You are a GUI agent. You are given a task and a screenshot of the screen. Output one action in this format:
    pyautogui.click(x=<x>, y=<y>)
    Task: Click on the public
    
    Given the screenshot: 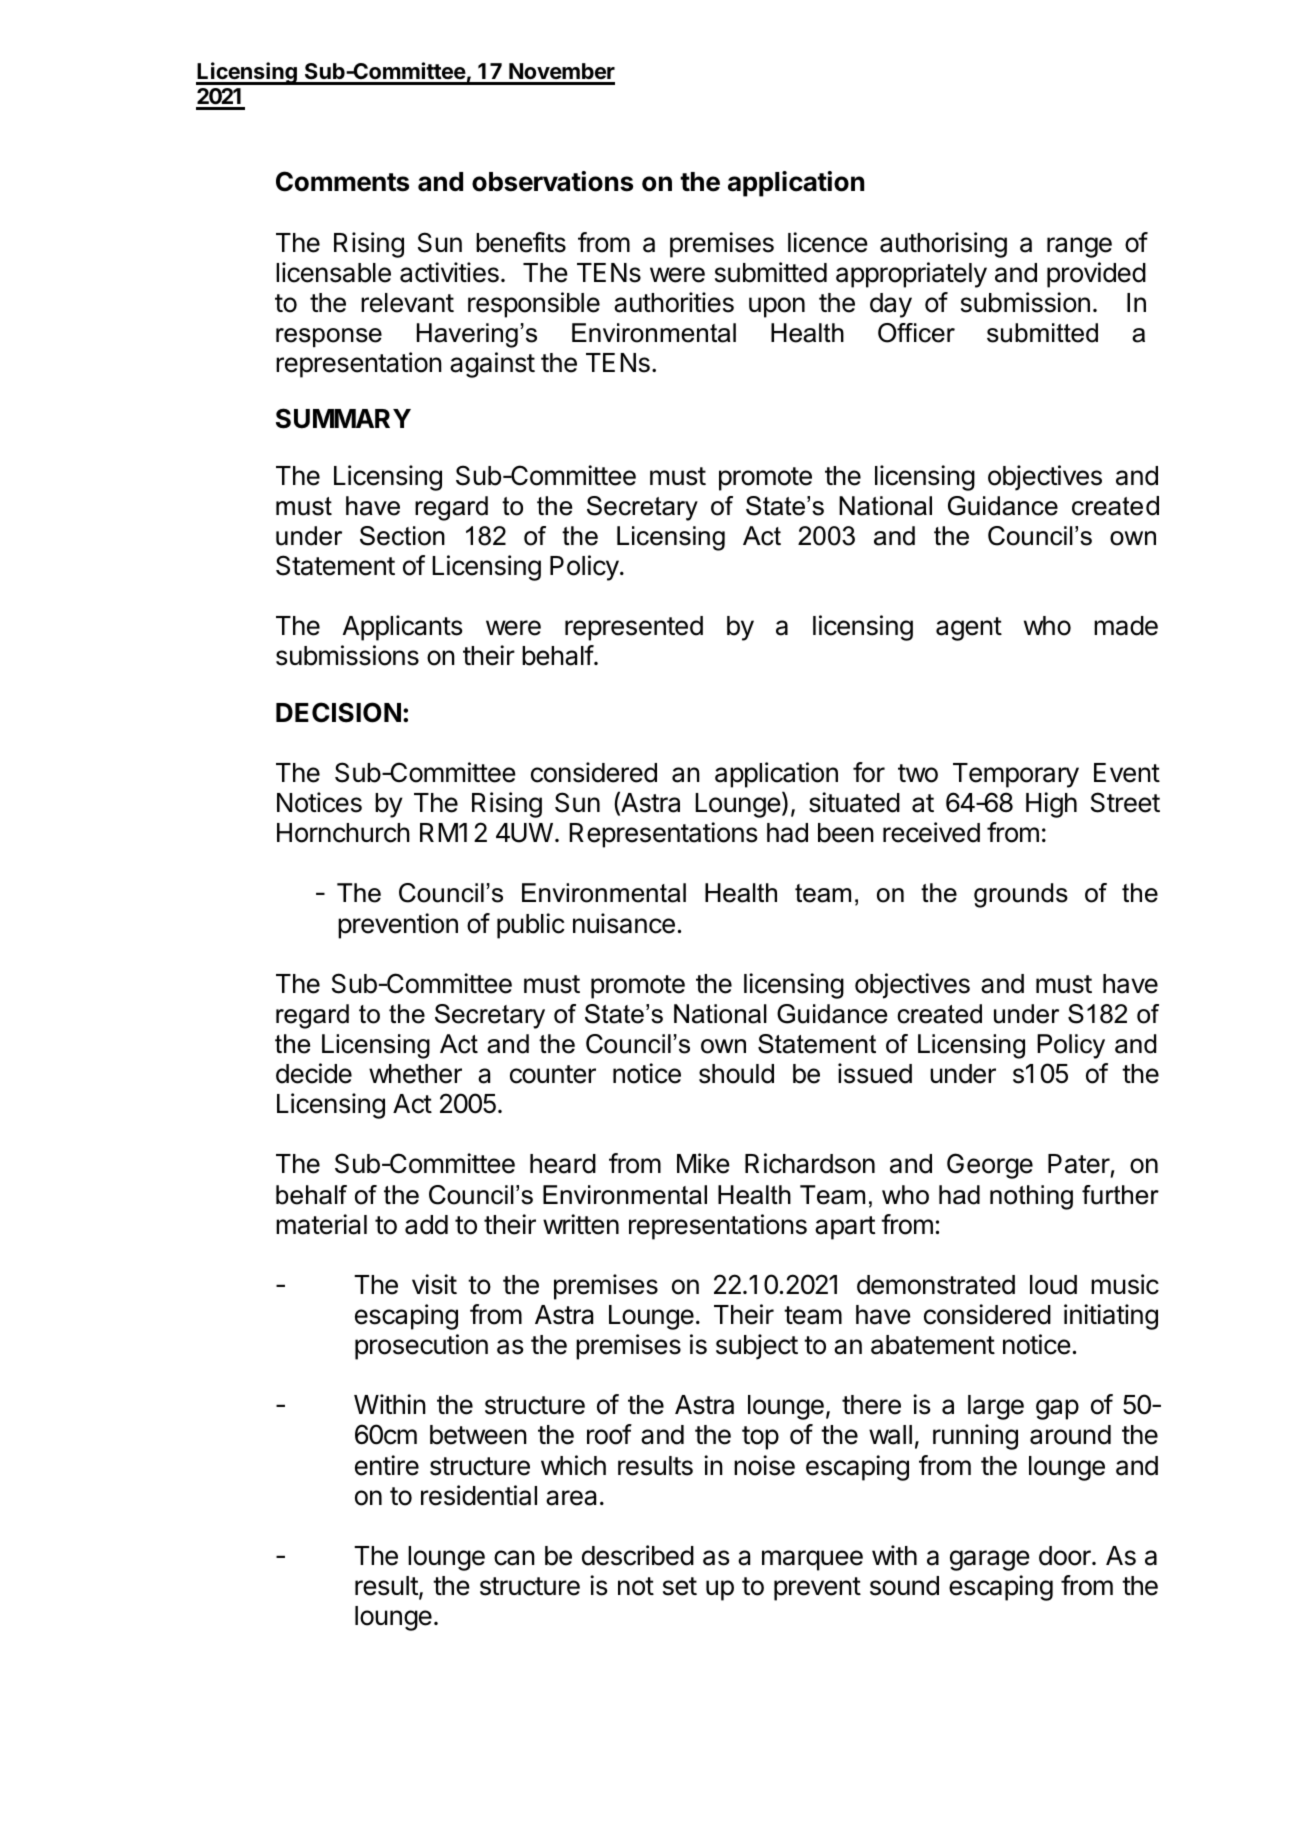 What is the action you would take?
    pyautogui.click(x=531, y=926)
